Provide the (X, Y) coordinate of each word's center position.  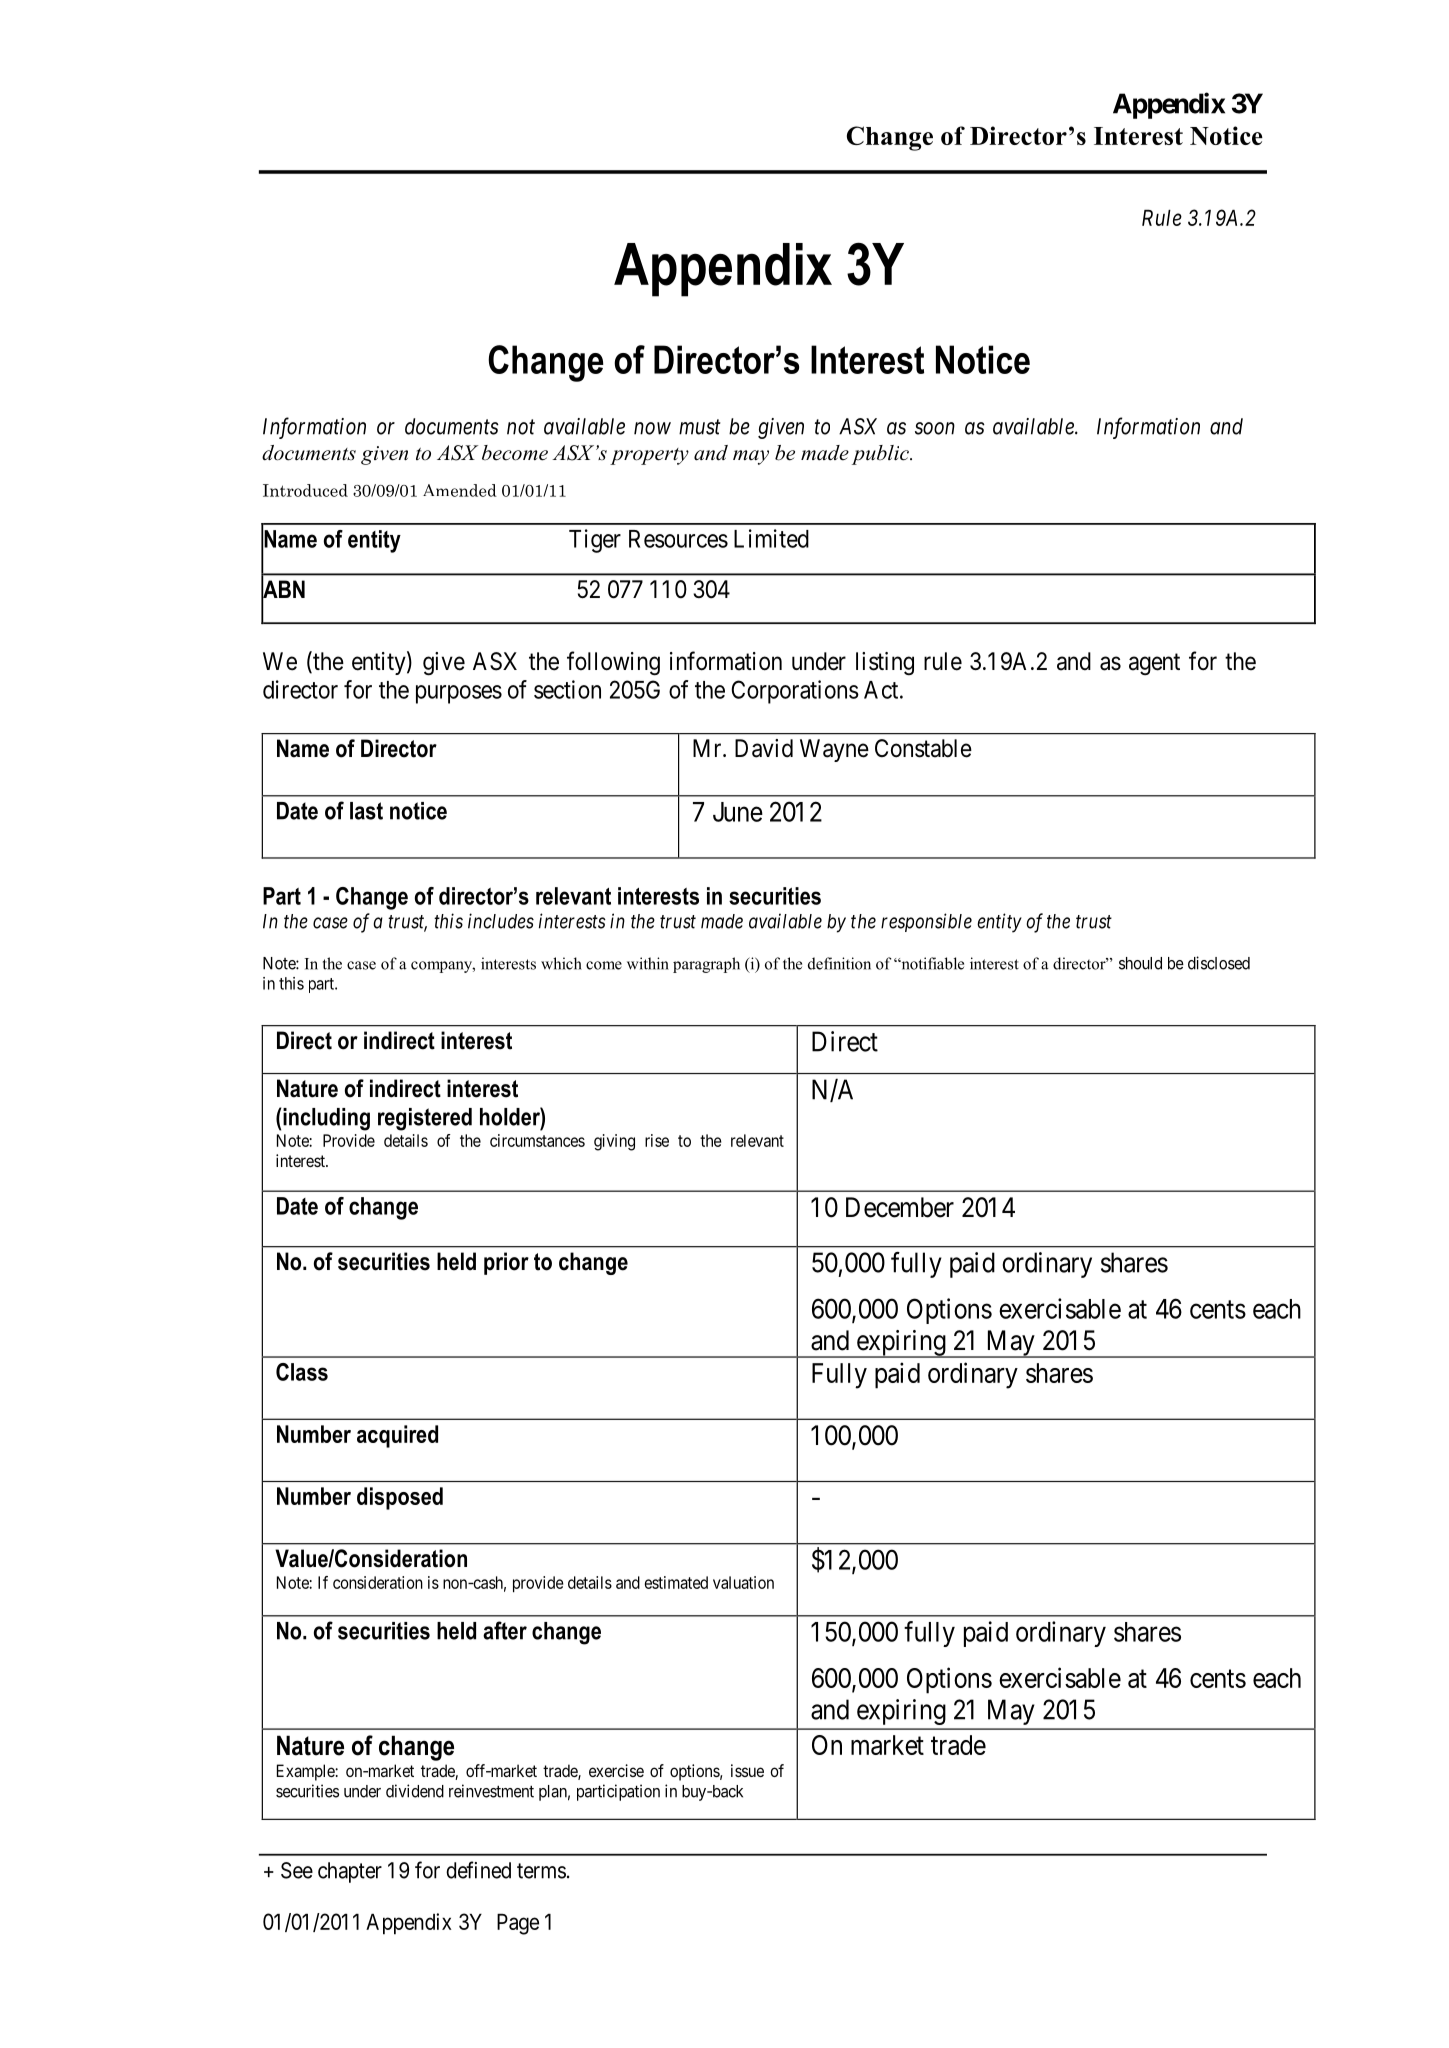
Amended (460, 490)
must (700, 427)
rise (657, 1140)
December (900, 1207)
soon (935, 428)
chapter (350, 1872)
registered (425, 1119)
